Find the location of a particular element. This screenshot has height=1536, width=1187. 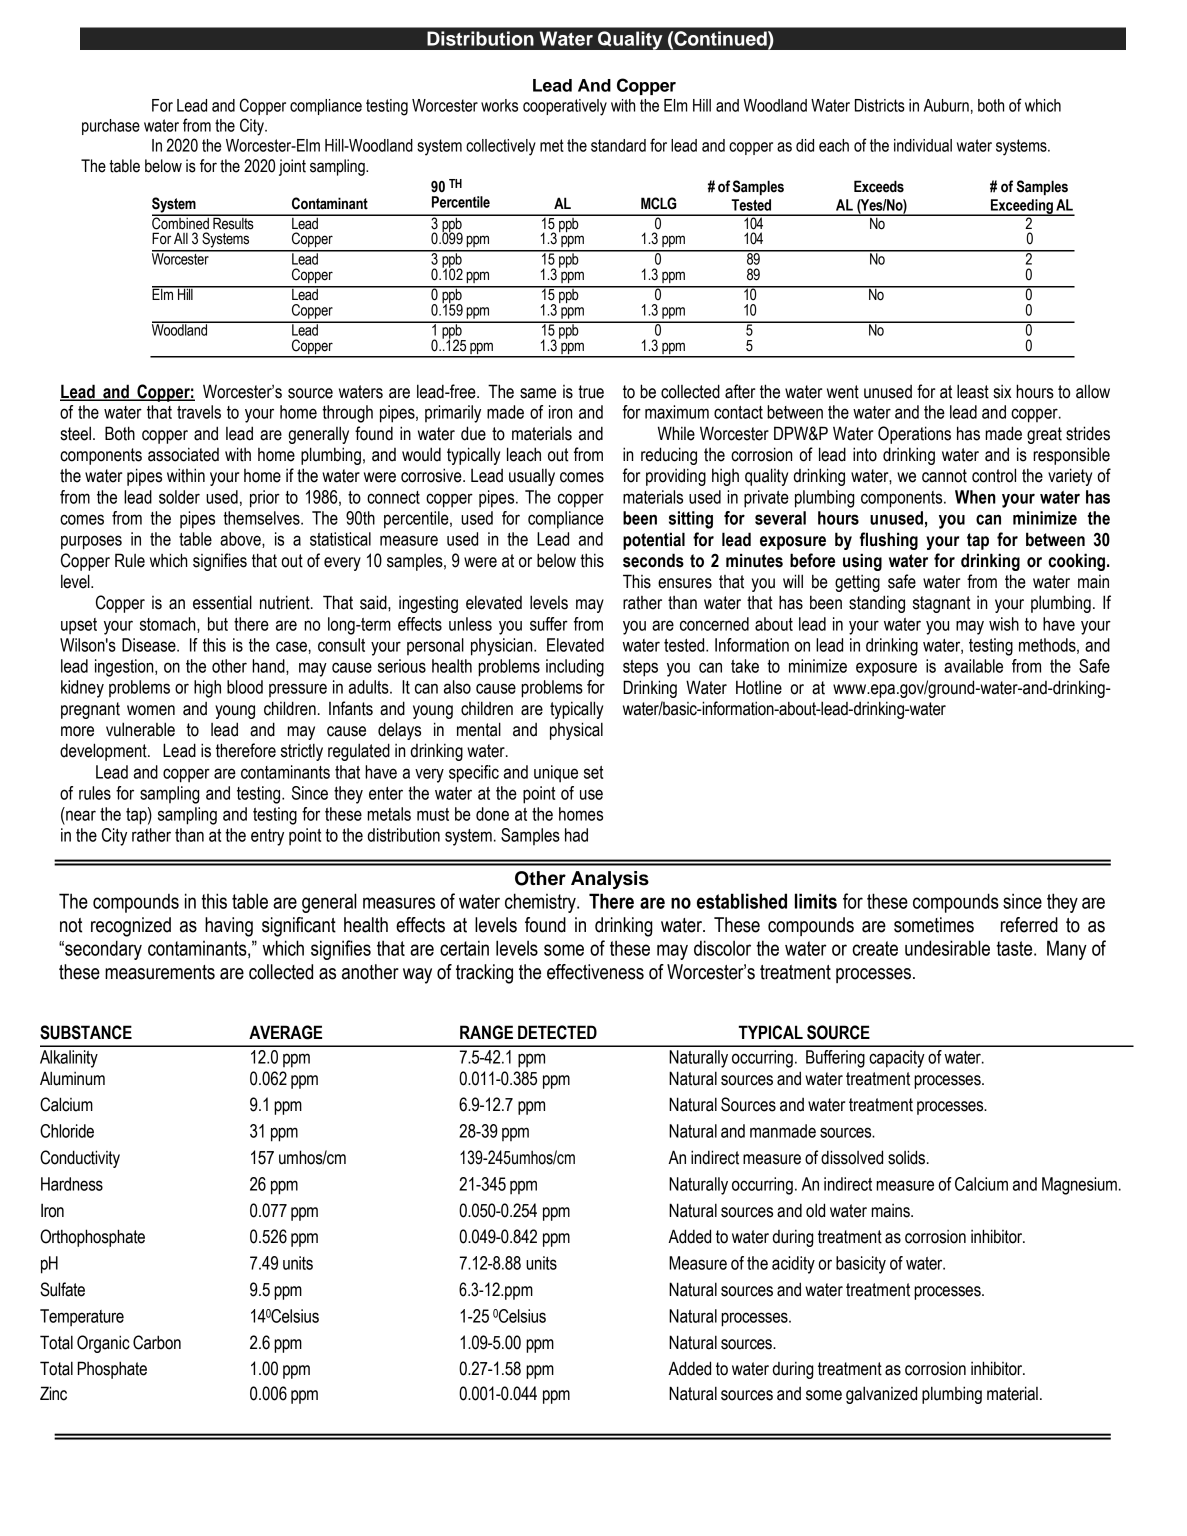

standard is located at coordinates (618, 145).
